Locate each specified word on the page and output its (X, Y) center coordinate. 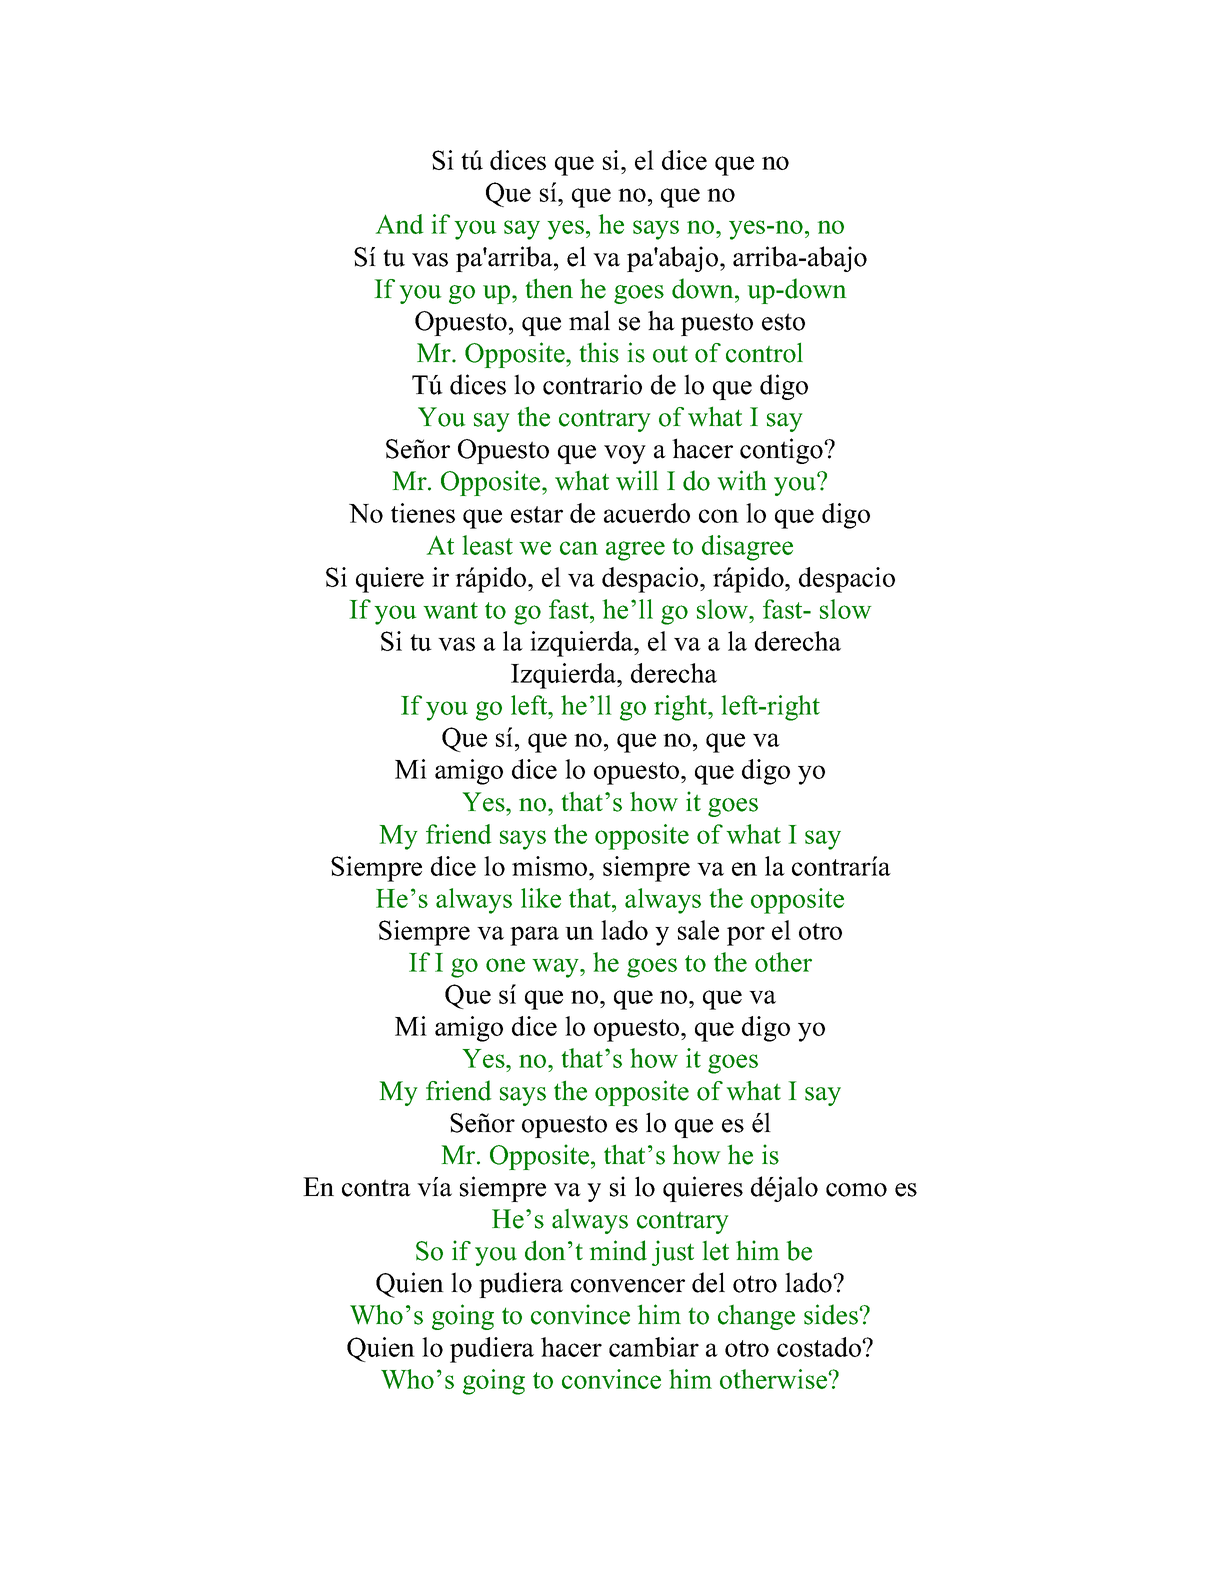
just (673, 1253)
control (764, 352)
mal (589, 320)
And (400, 224)
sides (832, 1314)
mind (618, 1250)
